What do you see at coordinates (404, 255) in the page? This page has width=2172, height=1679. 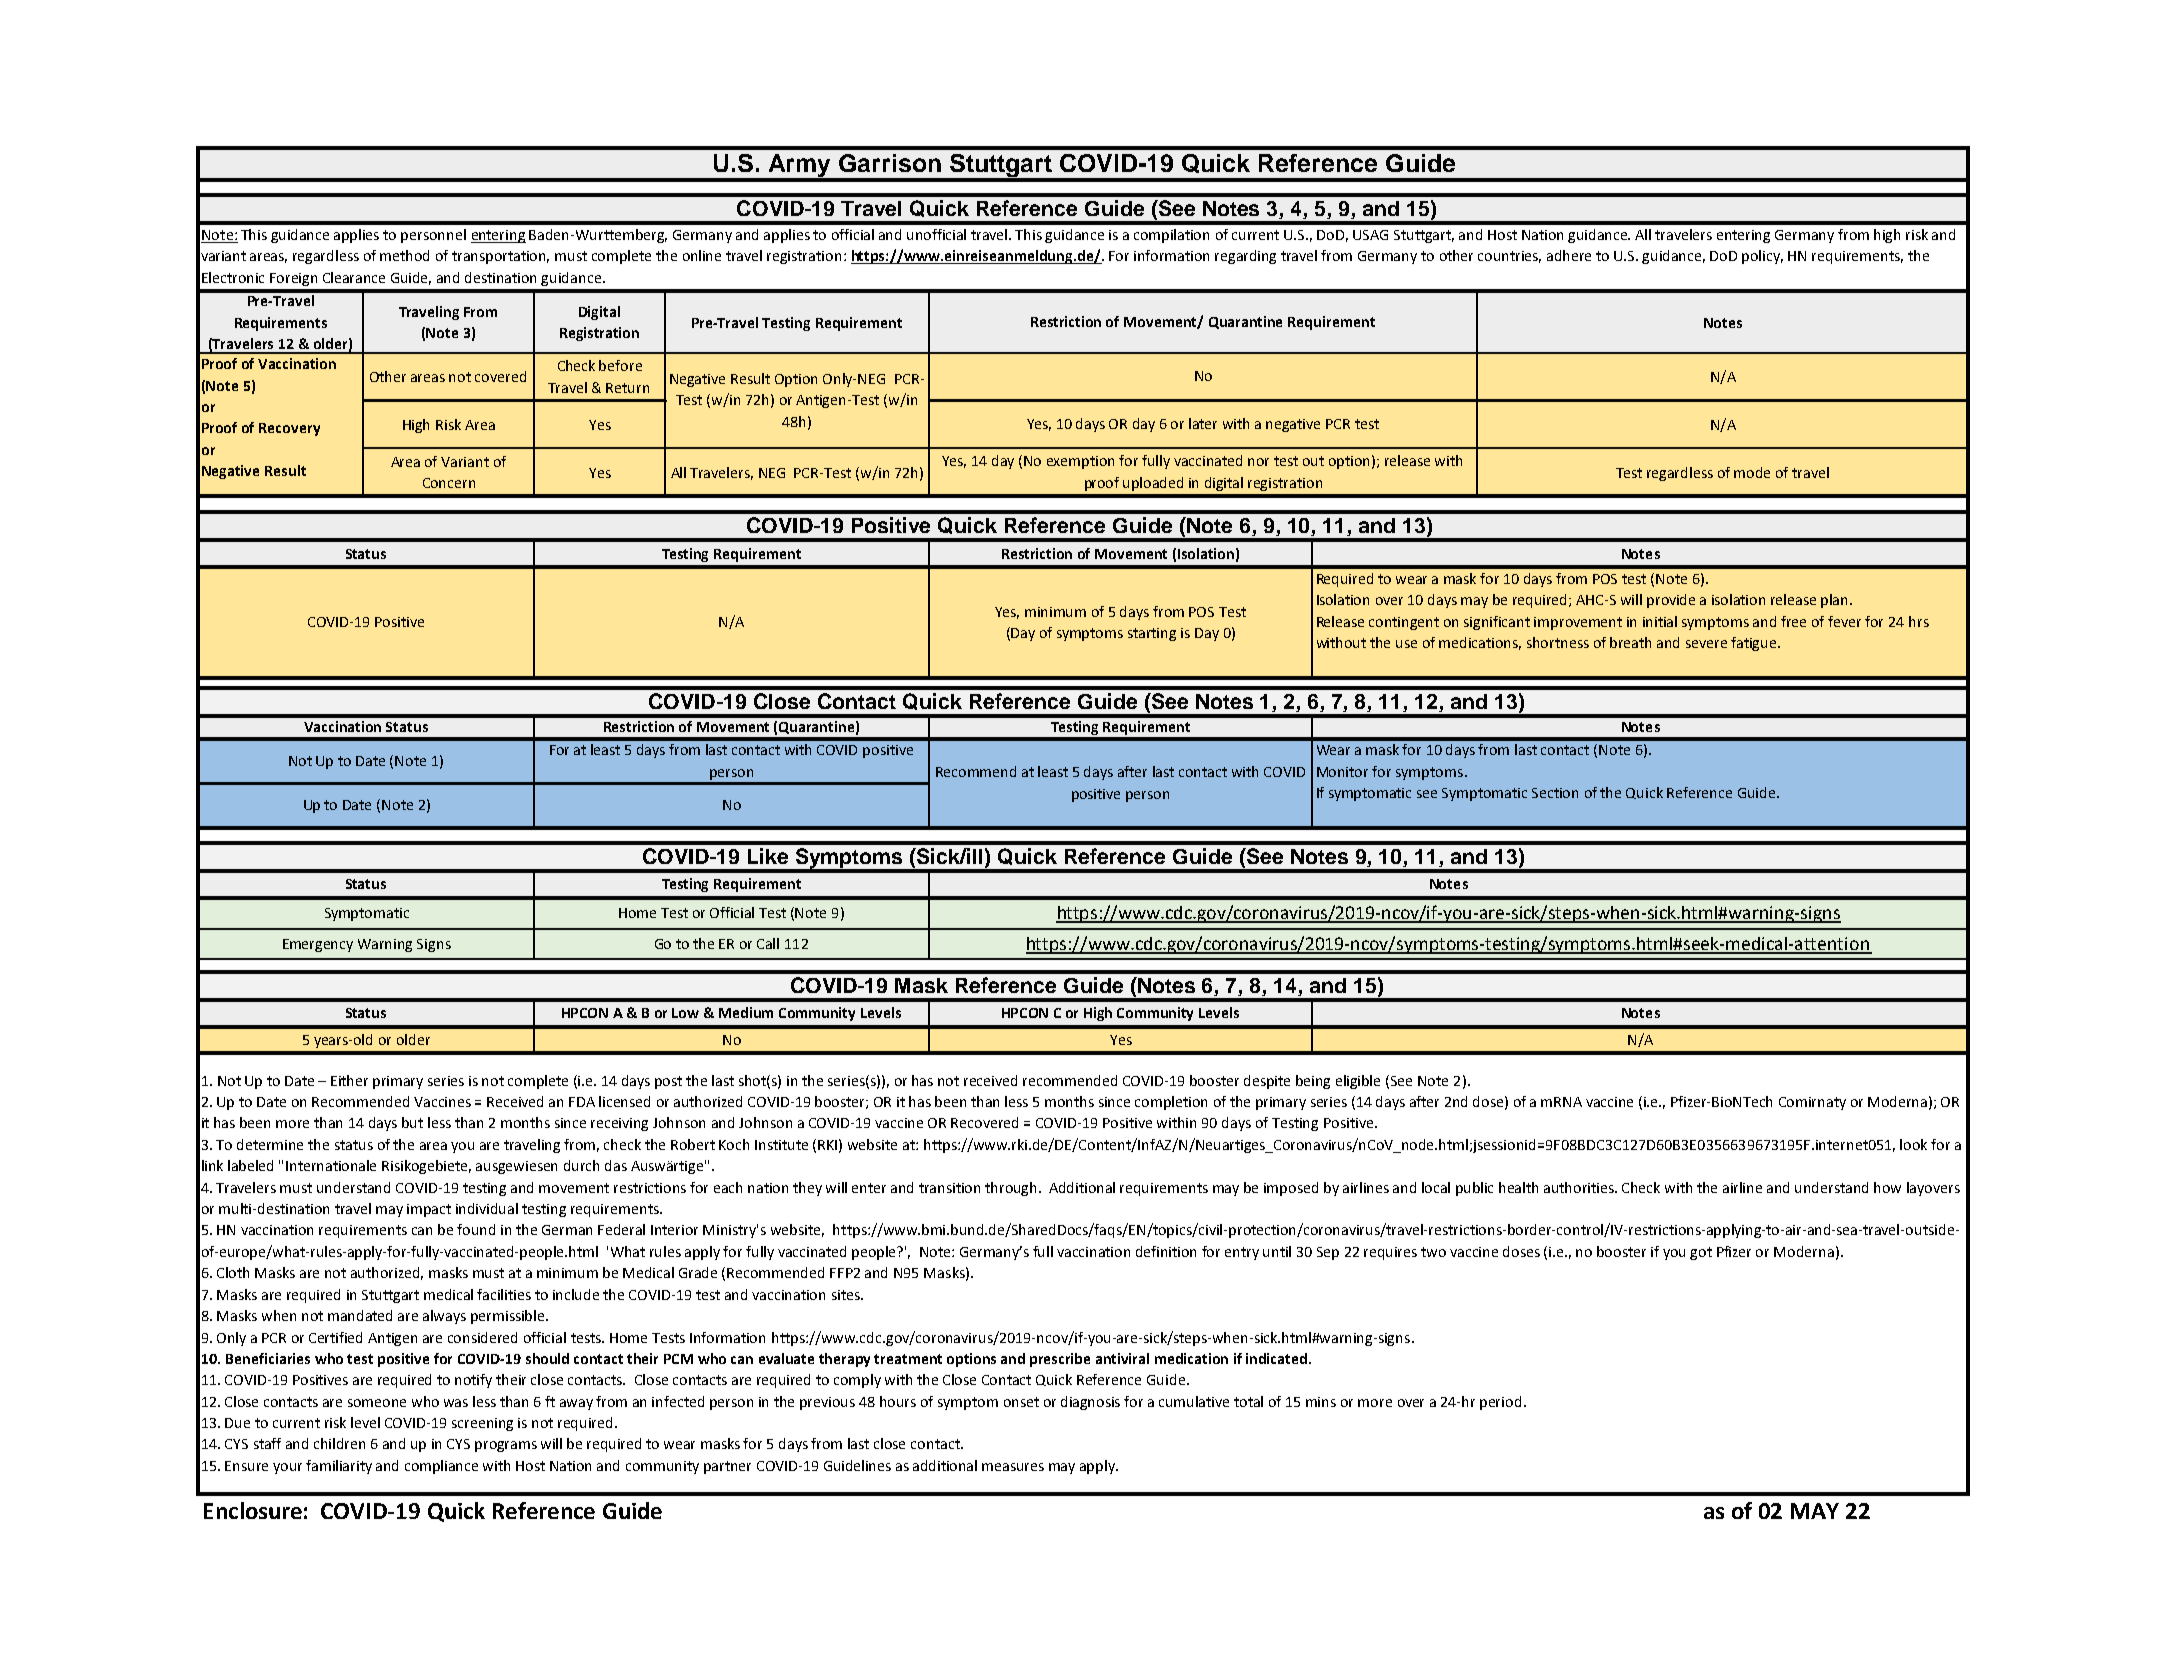 I see `method` at bounding box center [404, 255].
